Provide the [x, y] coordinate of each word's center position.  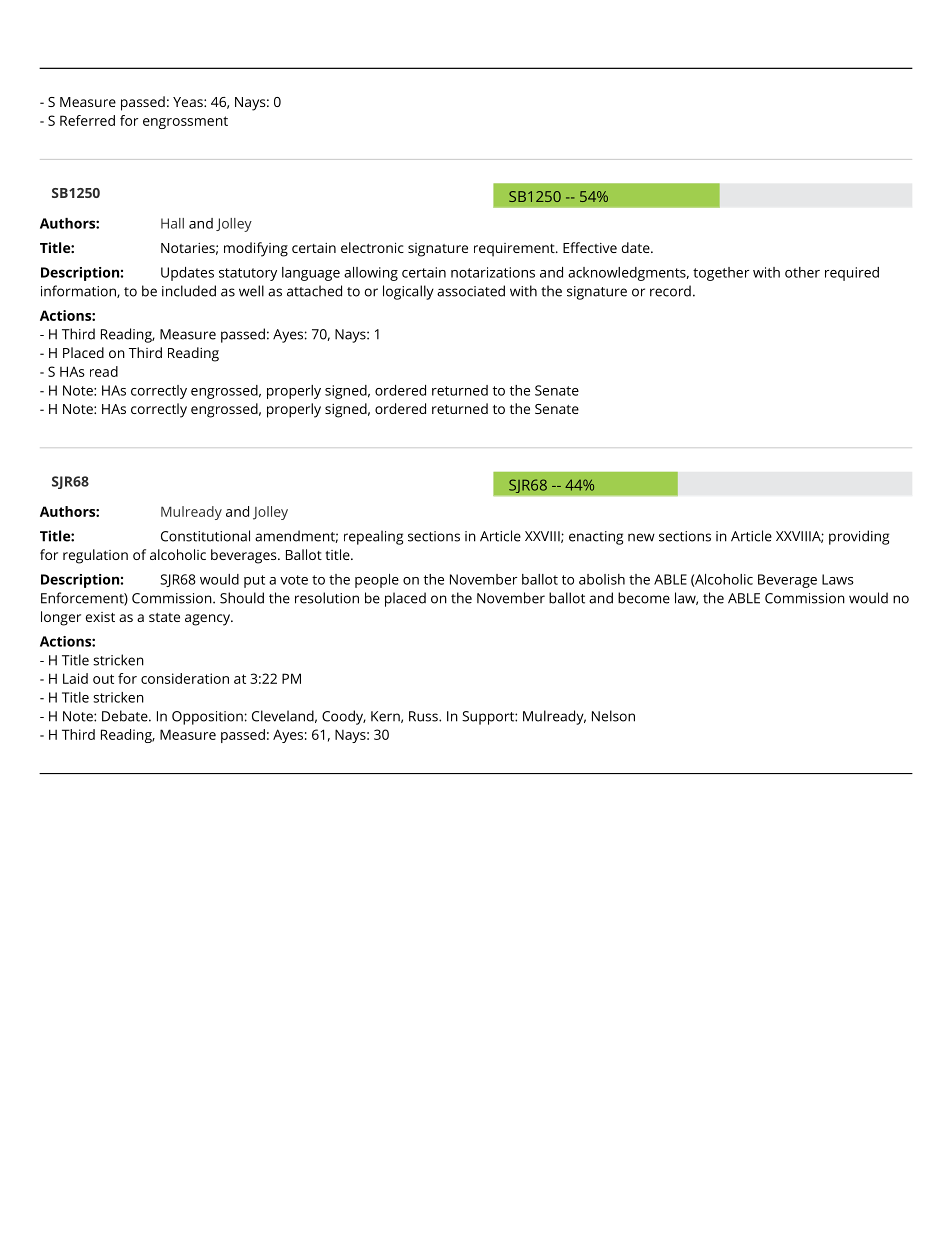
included [189, 291]
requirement [515, 250]
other [802, 272]
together [721, 274]
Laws [838, 579]
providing [859, 537]
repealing [373, 537]
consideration [185, 678]
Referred [87, 120]
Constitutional [205, 536]
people [377, 581]
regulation [95, 556]
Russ [424, 716]
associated [471, 291]
